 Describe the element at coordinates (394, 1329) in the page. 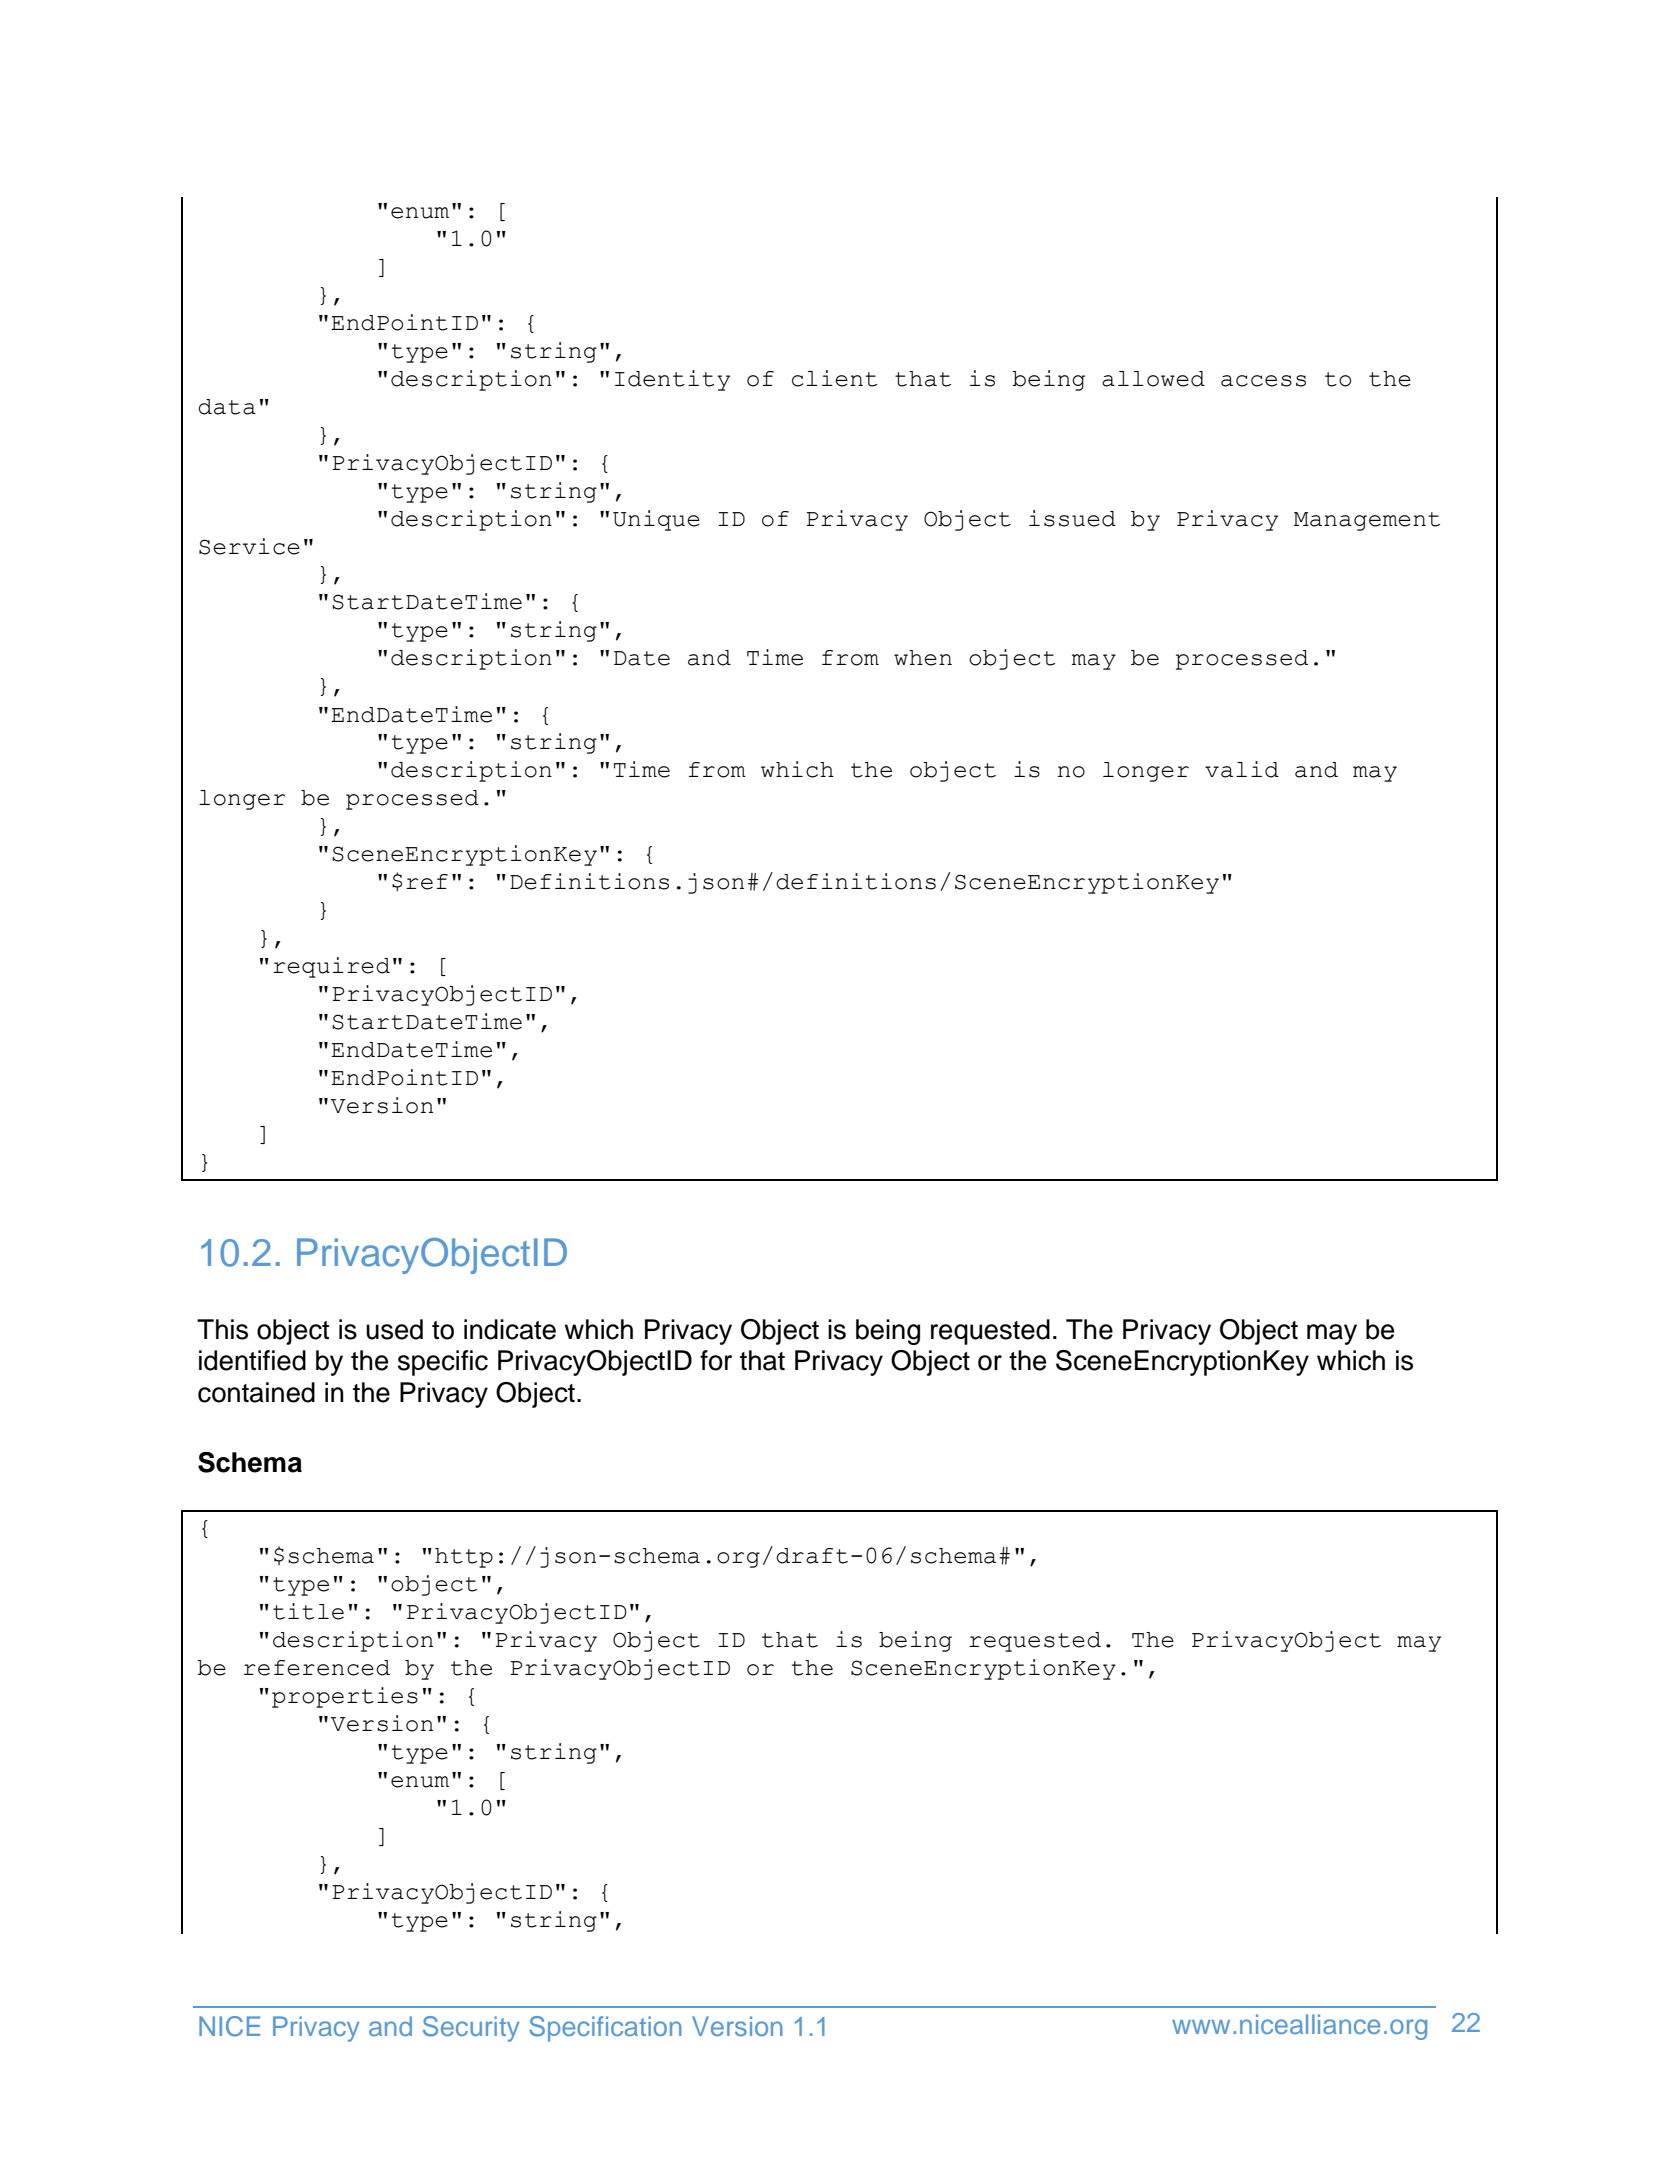

I see `used` at that location.
